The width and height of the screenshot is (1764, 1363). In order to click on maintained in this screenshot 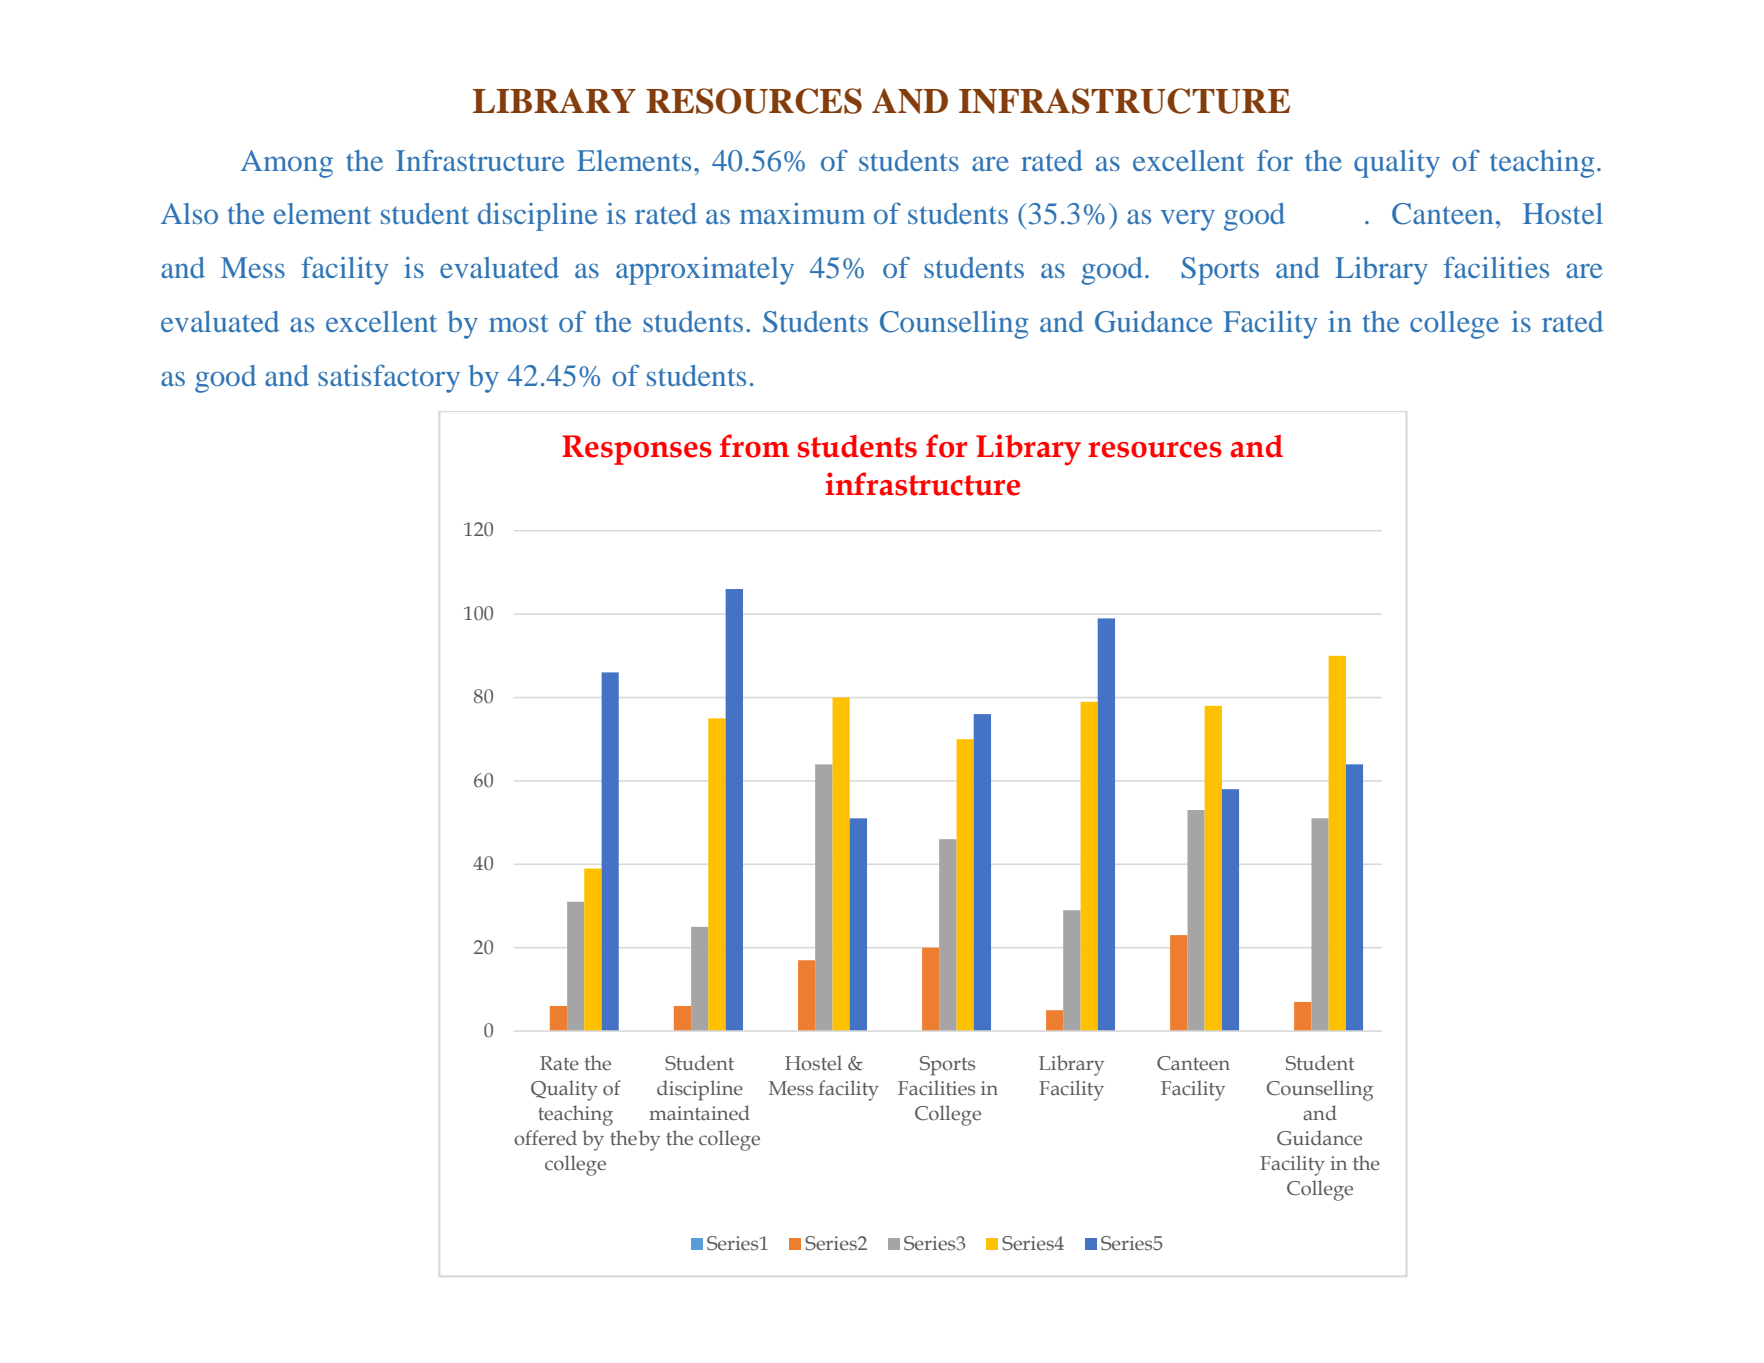, I will do `click(699, 1113)`.
